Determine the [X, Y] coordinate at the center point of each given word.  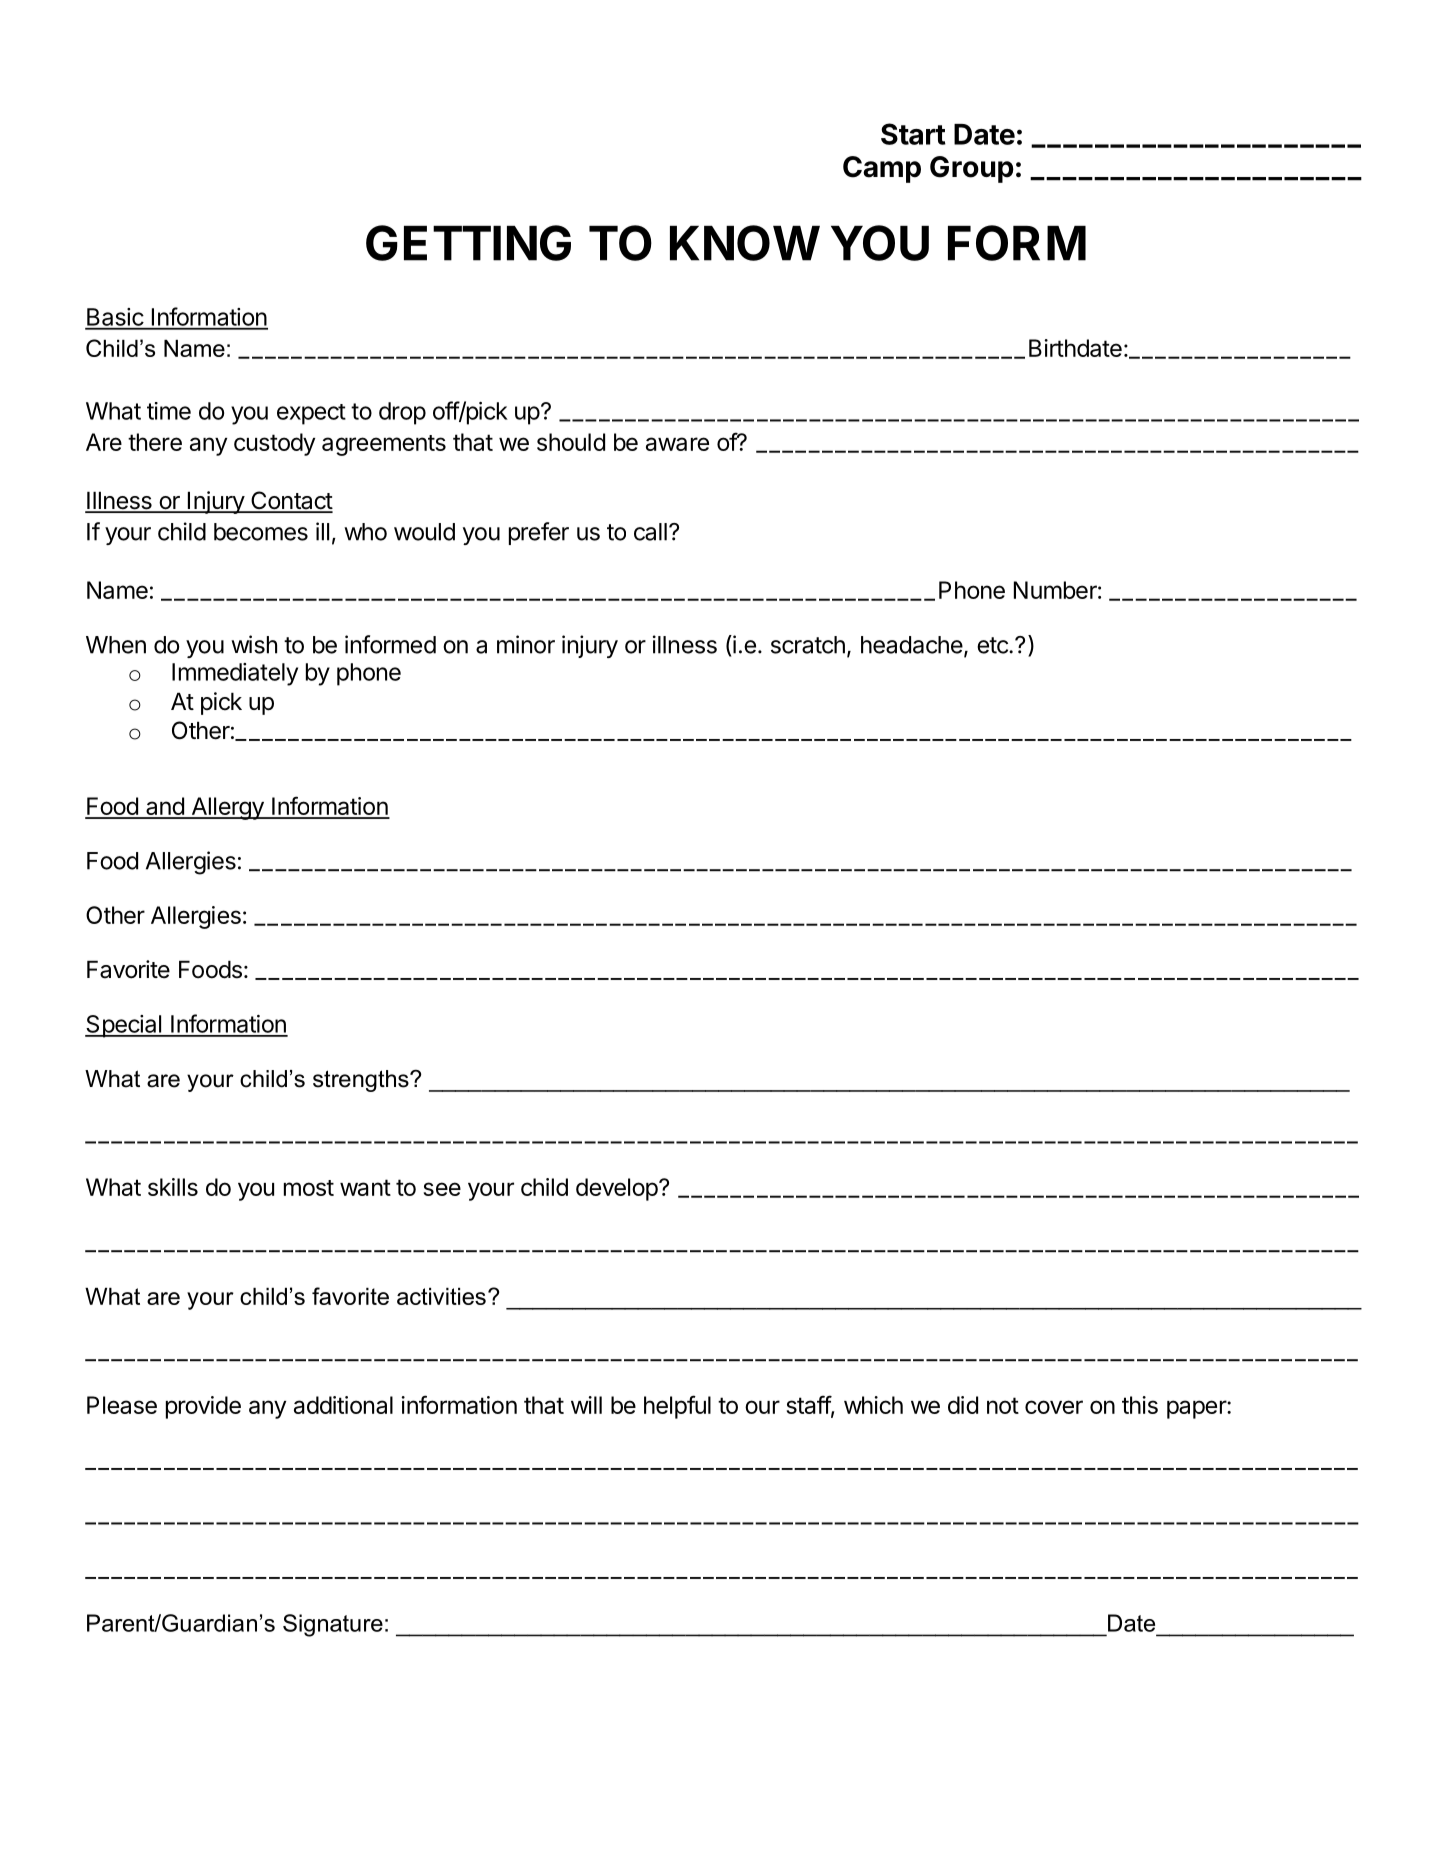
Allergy [227, 808]
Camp [882, 169]
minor [526, 644]
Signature [333, 1625]
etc [993, 645]
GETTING [468, 243]
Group [972, 169]
